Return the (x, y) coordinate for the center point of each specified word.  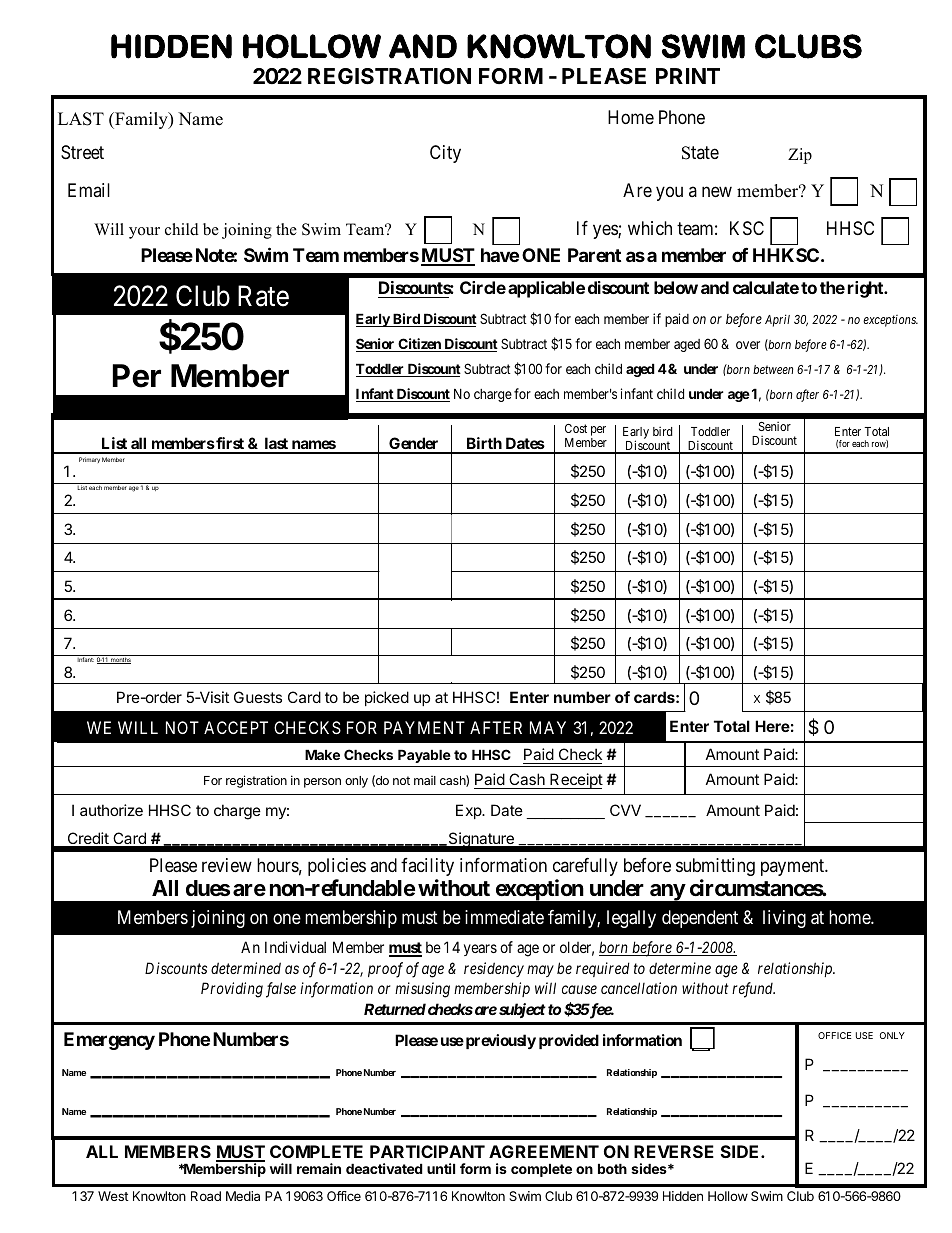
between (773, 369)
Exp (469, 811)
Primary (89, 460)
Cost (576, 428)
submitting (715, 867)
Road (206, 1196)
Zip (800, 156)
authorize (111, 810)
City (445, 154)
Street (82, 152)
